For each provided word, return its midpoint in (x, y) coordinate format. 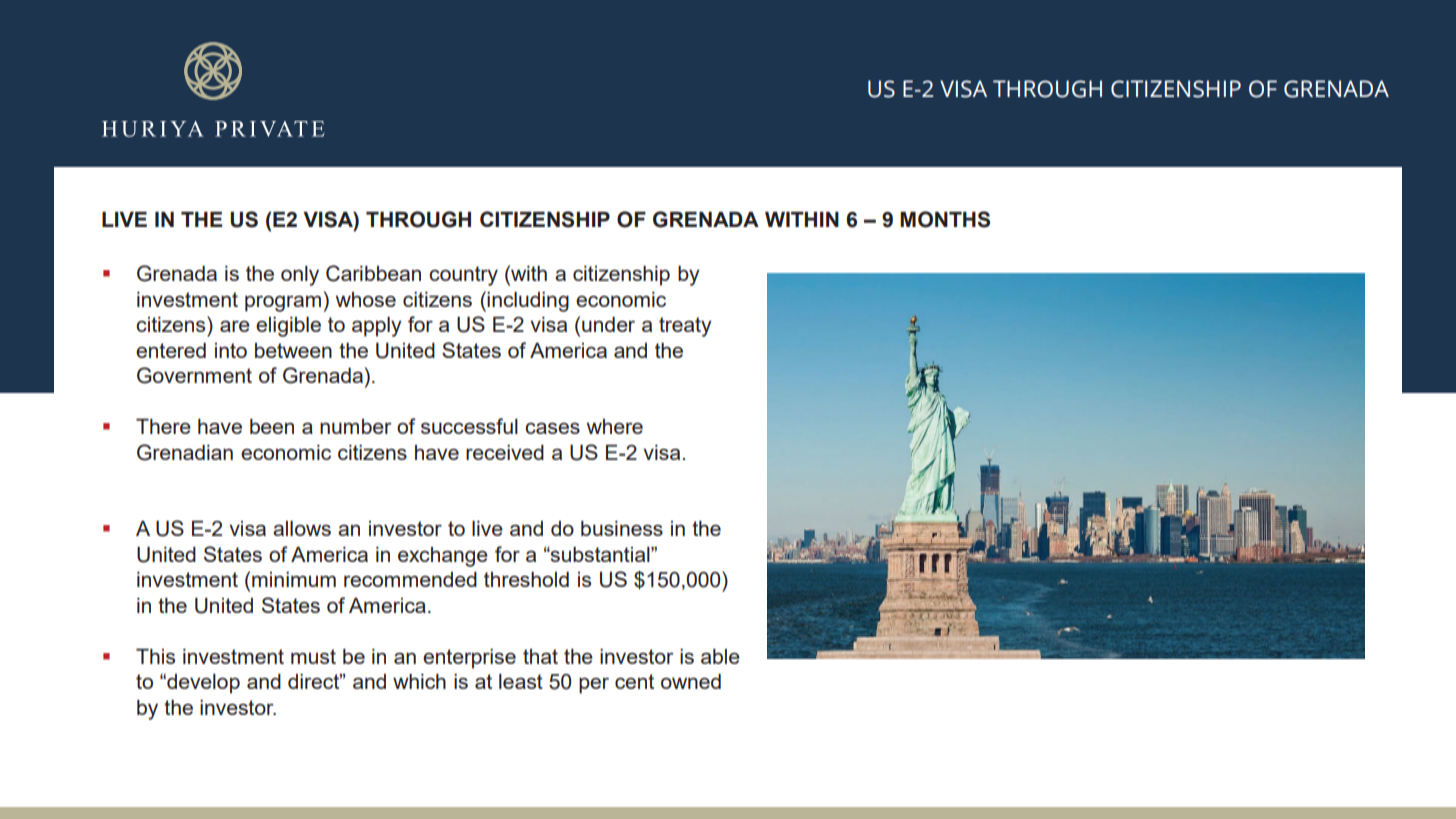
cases (552, 428)
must (313, 656)
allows (302, 528)
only (300, 275)
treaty (685, 327)
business (622, 528)
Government (194, 375)
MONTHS (945, 219)
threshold (526, 579)
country (463, 276)
